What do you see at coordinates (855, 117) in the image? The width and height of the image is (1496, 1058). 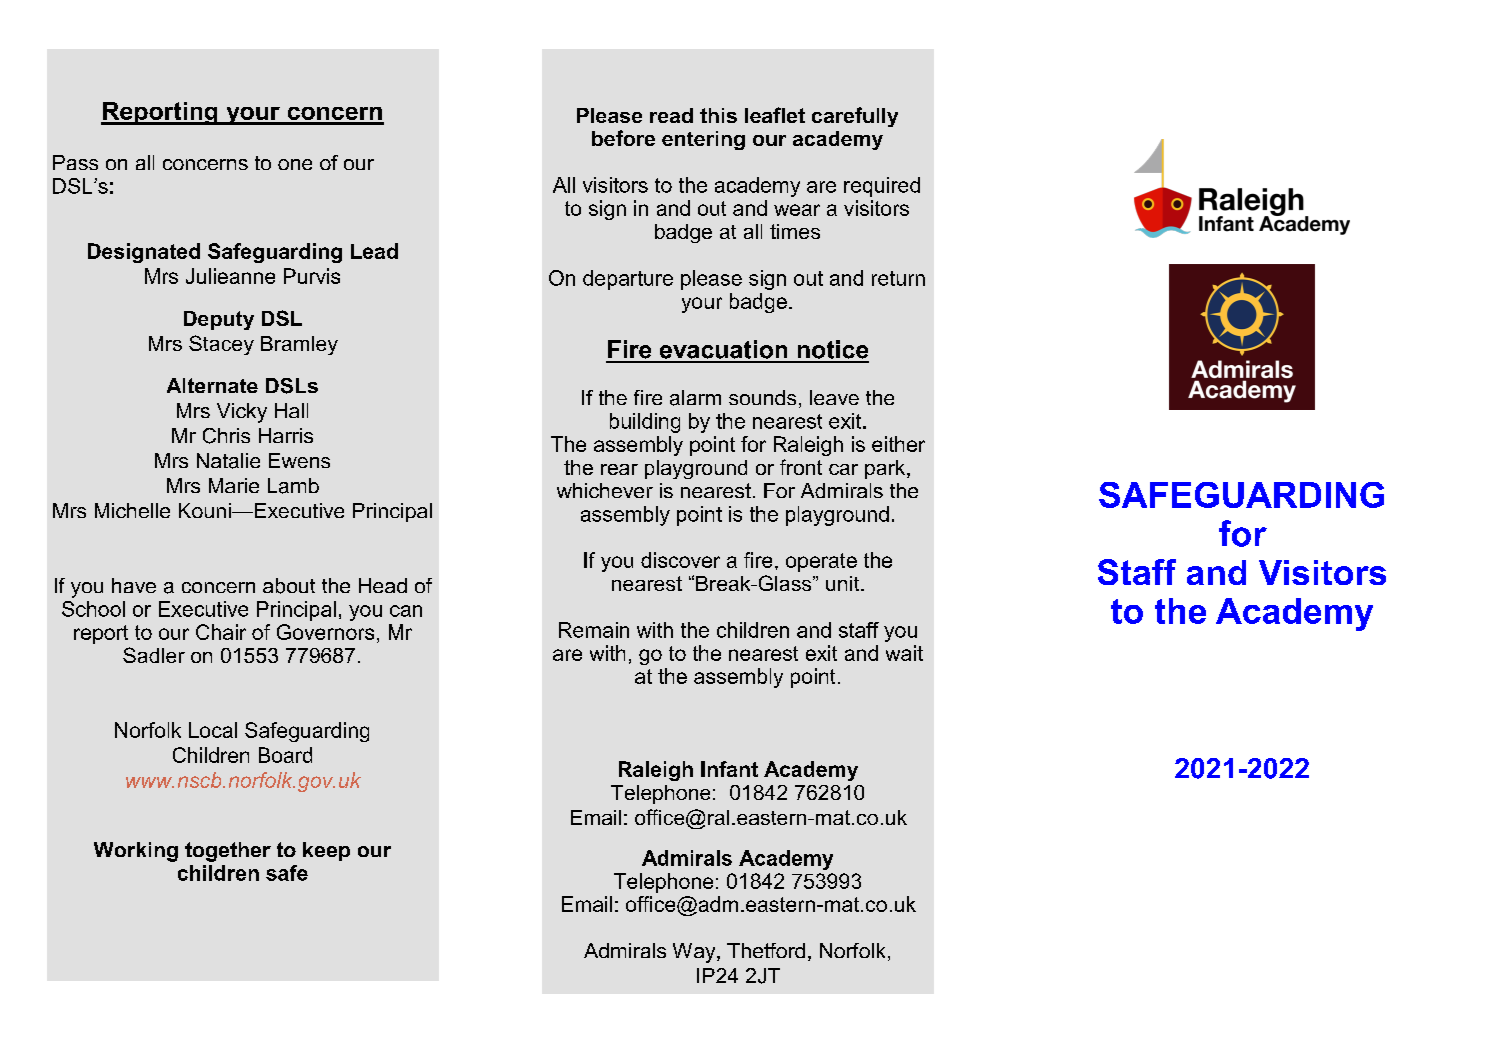 I see `carefully` at bounding box center [855, 117].
